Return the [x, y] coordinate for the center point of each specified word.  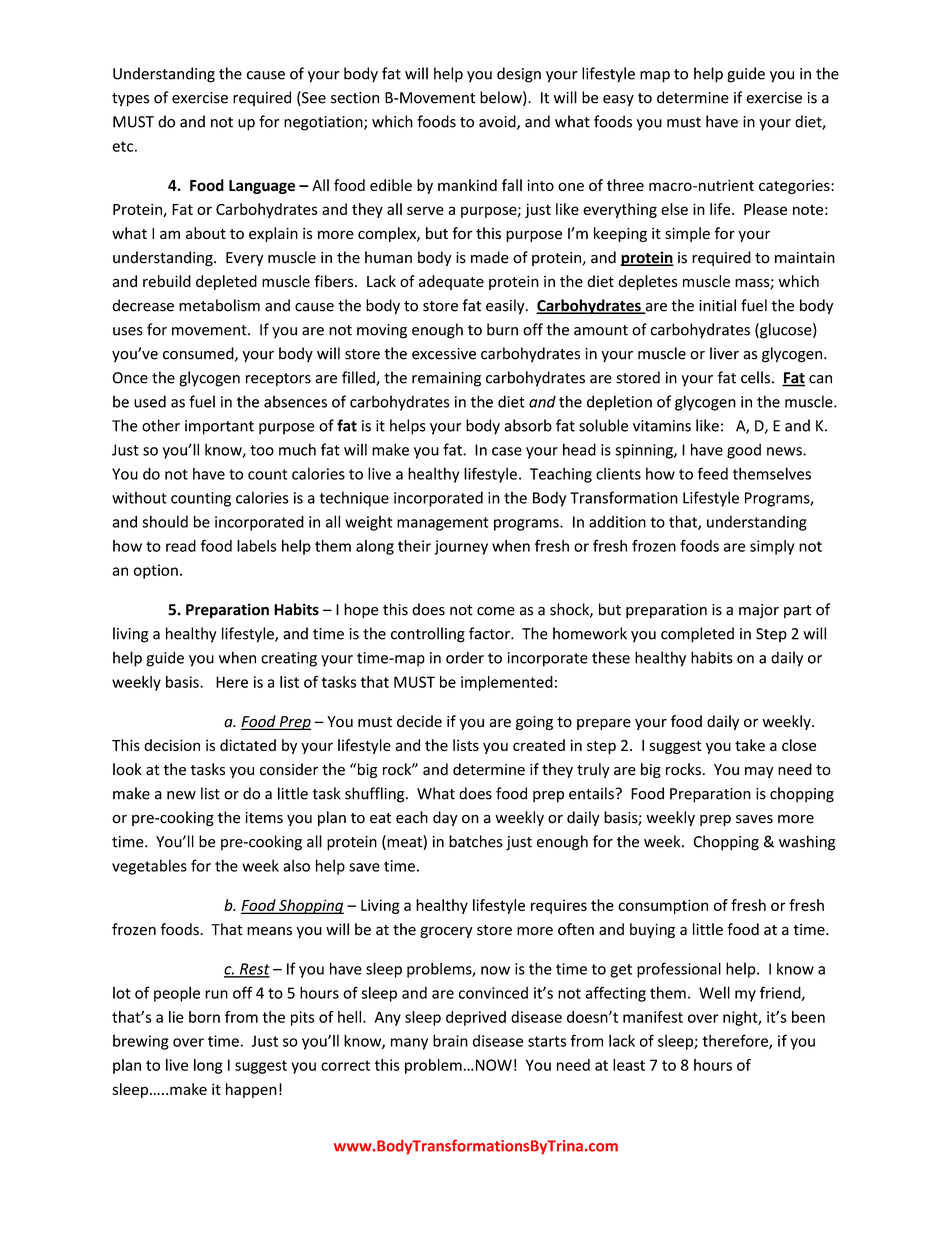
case [507, 451]
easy [618, 101]
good [744, 451]
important [219, 427]
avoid [498, 122]
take [750, 745]
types [131, 100]
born [204, 1017]
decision [172, 745]
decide [419, 721]
